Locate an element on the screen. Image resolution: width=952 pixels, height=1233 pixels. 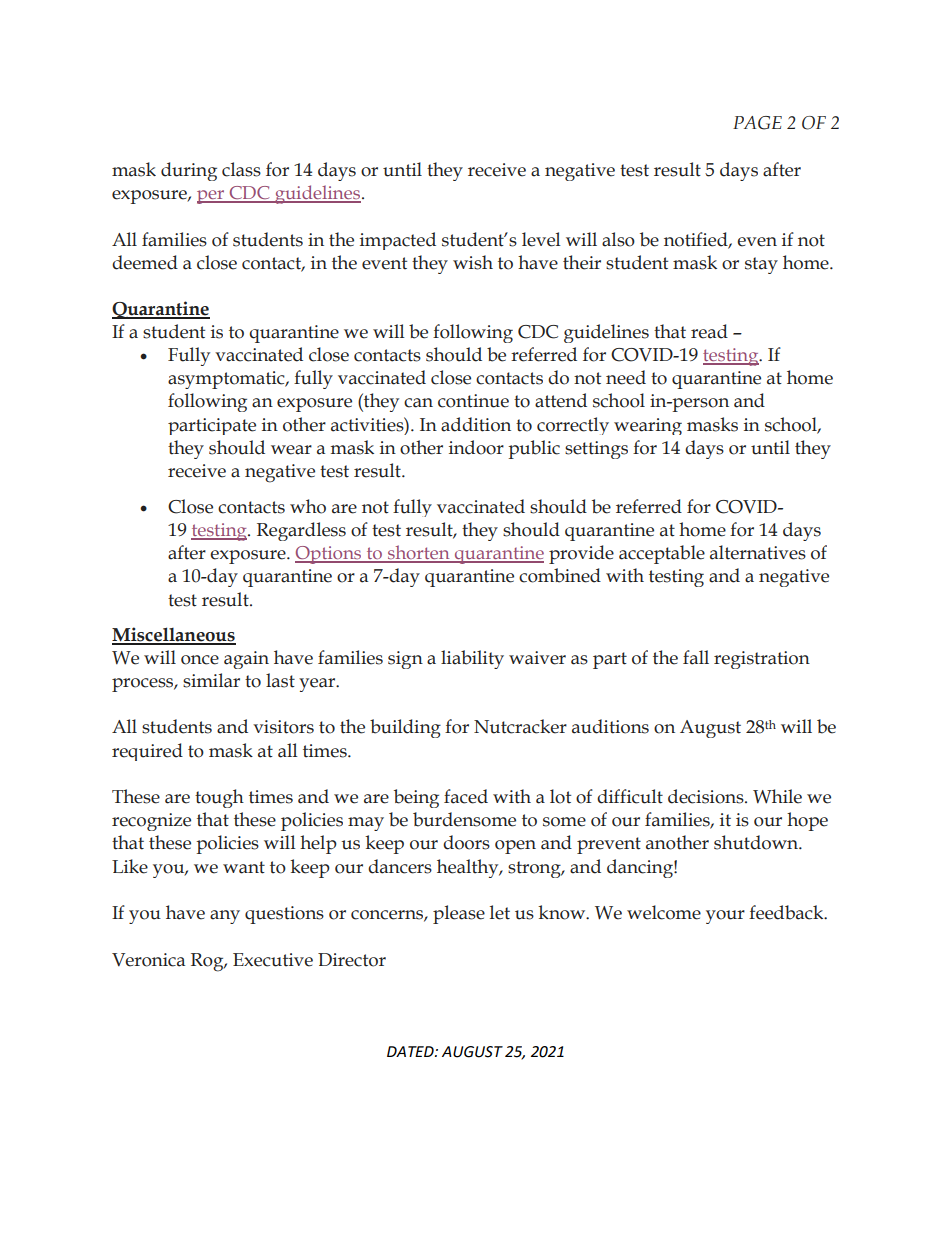
during is located at coordinates (189, 171).
